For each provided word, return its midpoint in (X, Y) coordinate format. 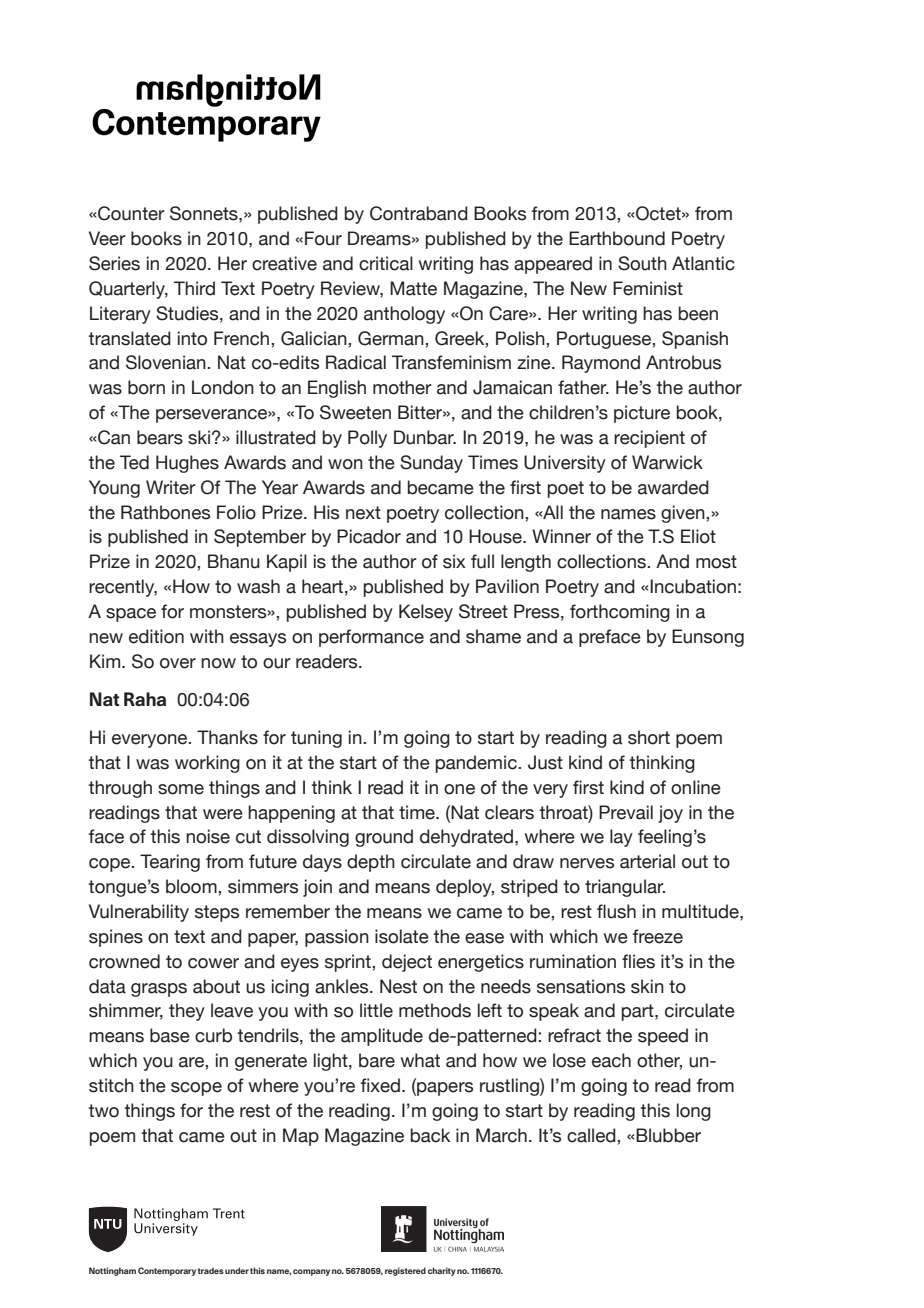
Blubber (668, 1135)
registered (405, 1271)
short (649, 737)
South (642, 263)
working (207, 764)
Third (194, 288)
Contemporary (167, 1271)
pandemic (477, 764)
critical (386, 263)
